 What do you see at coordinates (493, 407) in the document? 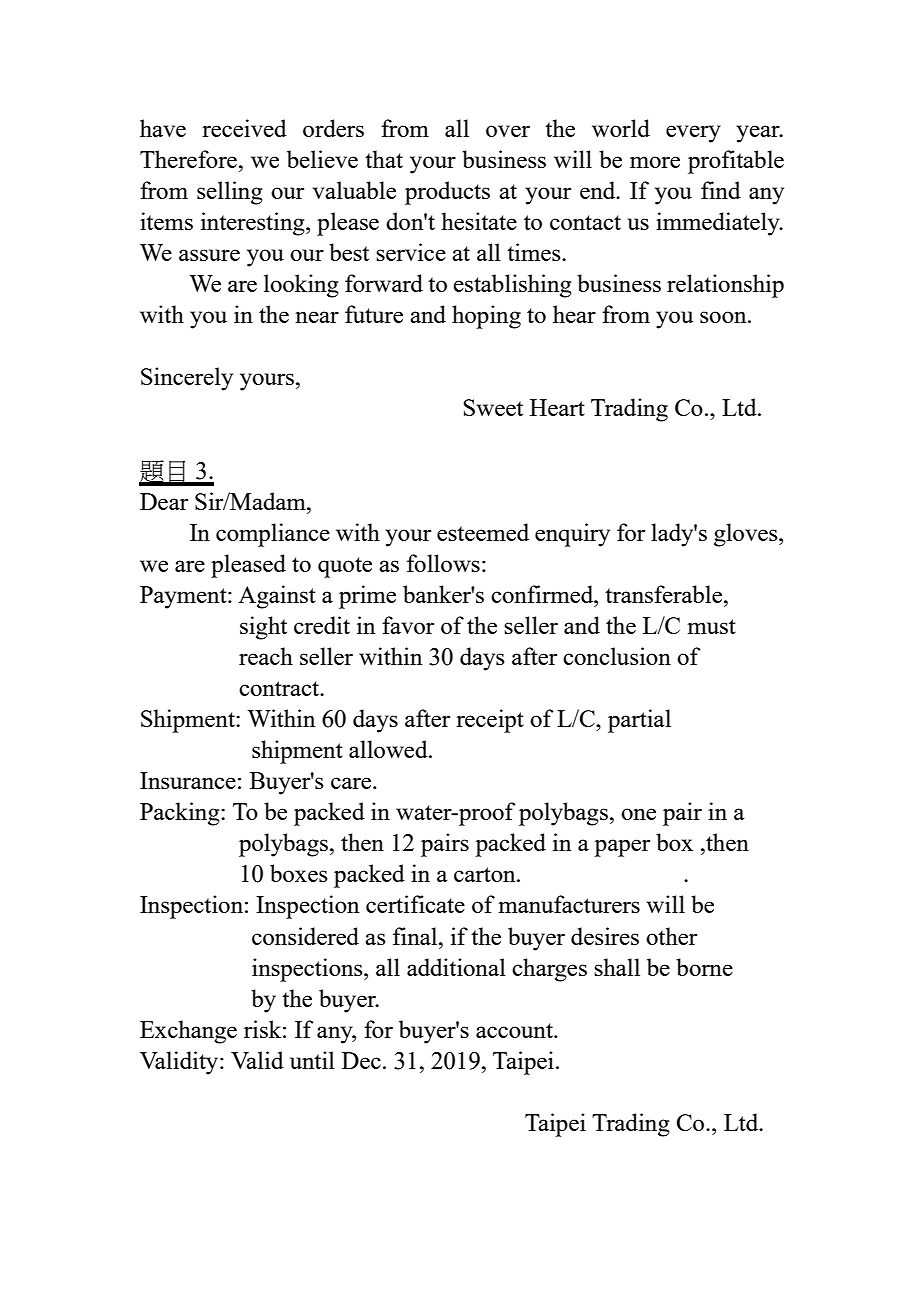
I see `Sweet` at bounding box center [493, 407].
